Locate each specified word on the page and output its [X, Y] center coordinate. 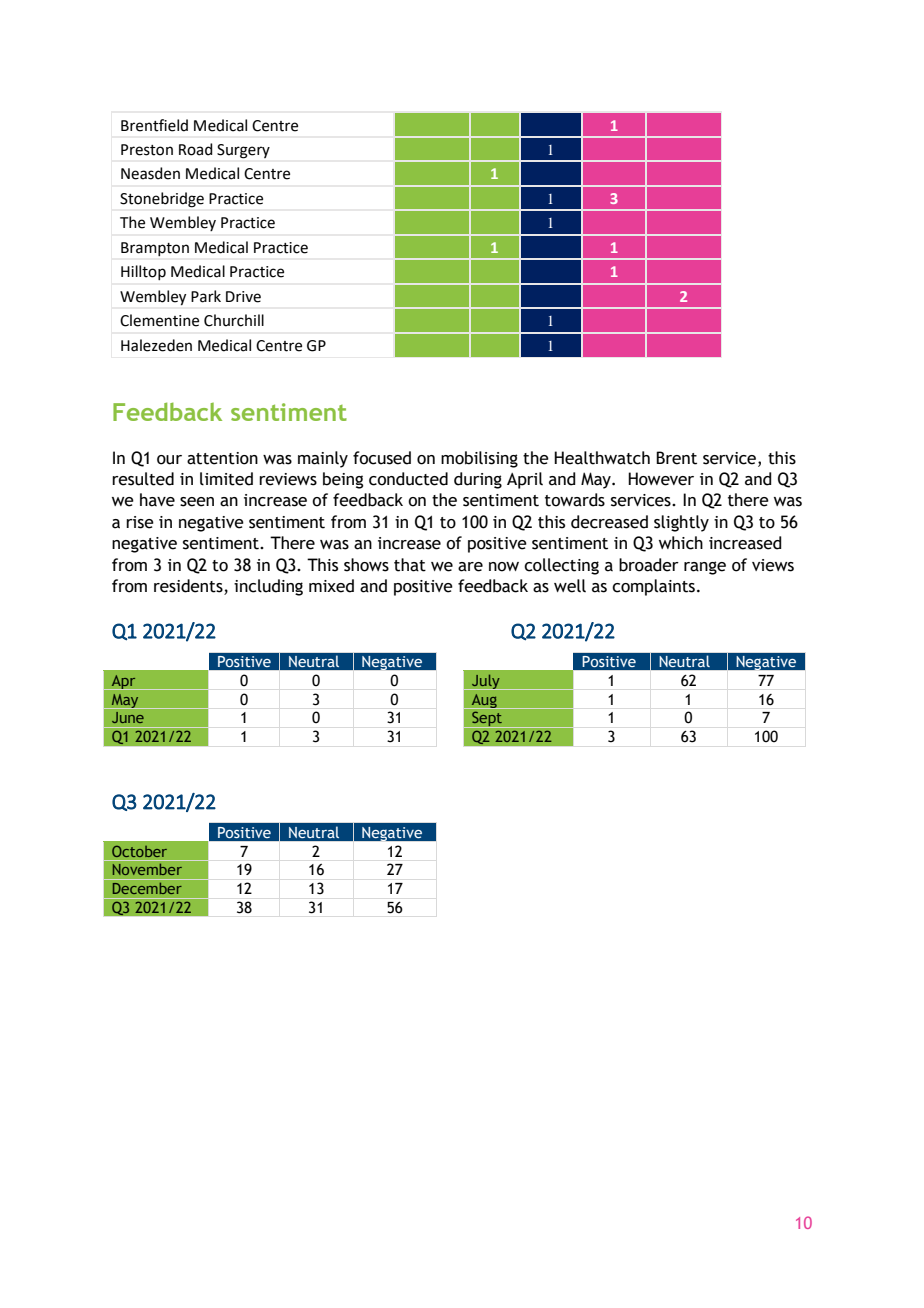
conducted [408, 479]
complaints [655, 587]
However [661, 479]
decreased [609, 522]
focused [382, 458]
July [486, 682]
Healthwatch [602, 458]
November [147, 869]
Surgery [243, 151]
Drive [243, 297]
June [127, 717]
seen [197, 502]
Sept [487, 719]
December [147, 888]
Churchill [234, 320]
